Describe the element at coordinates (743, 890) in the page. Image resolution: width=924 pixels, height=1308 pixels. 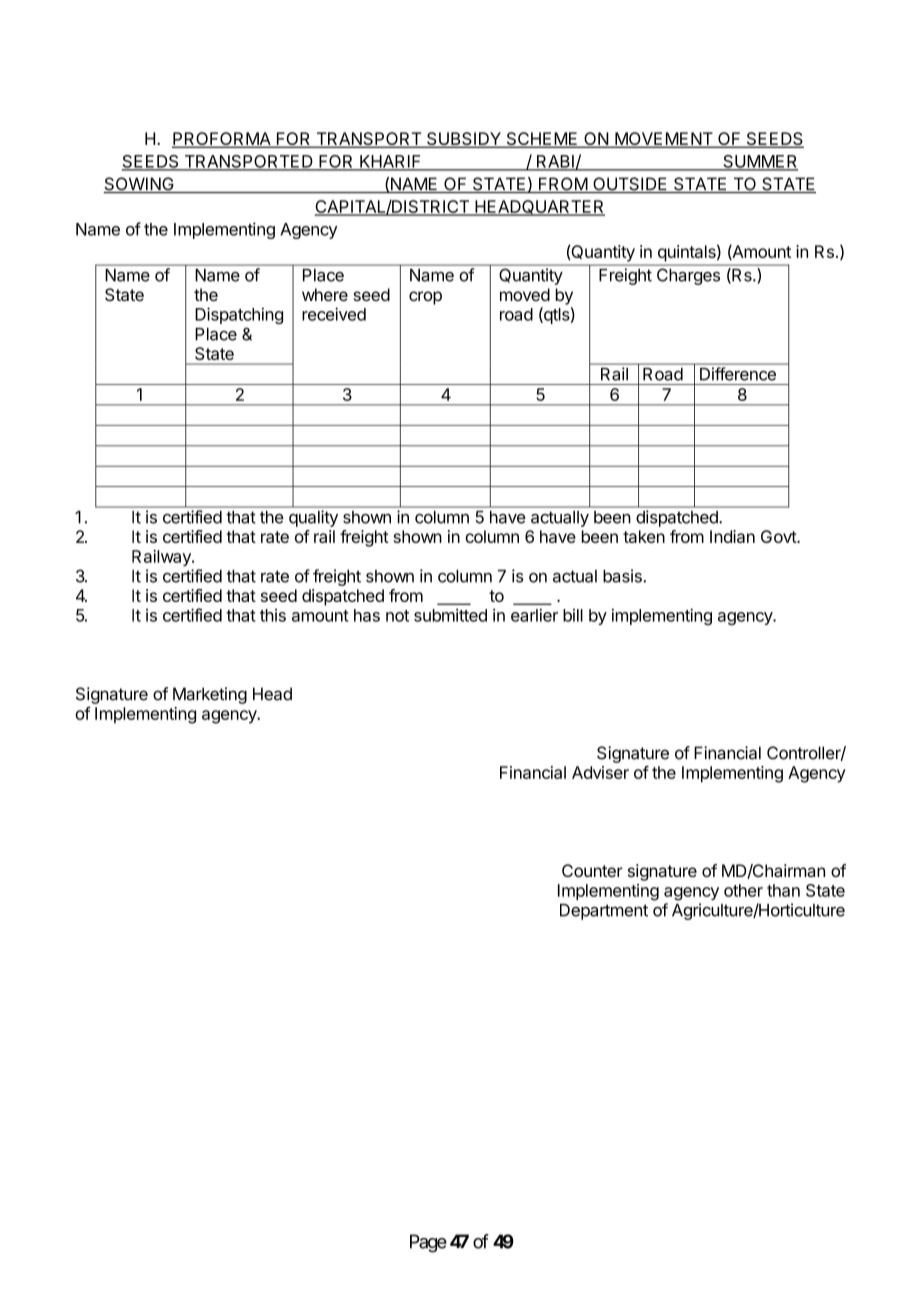
I see `other` at that location.
